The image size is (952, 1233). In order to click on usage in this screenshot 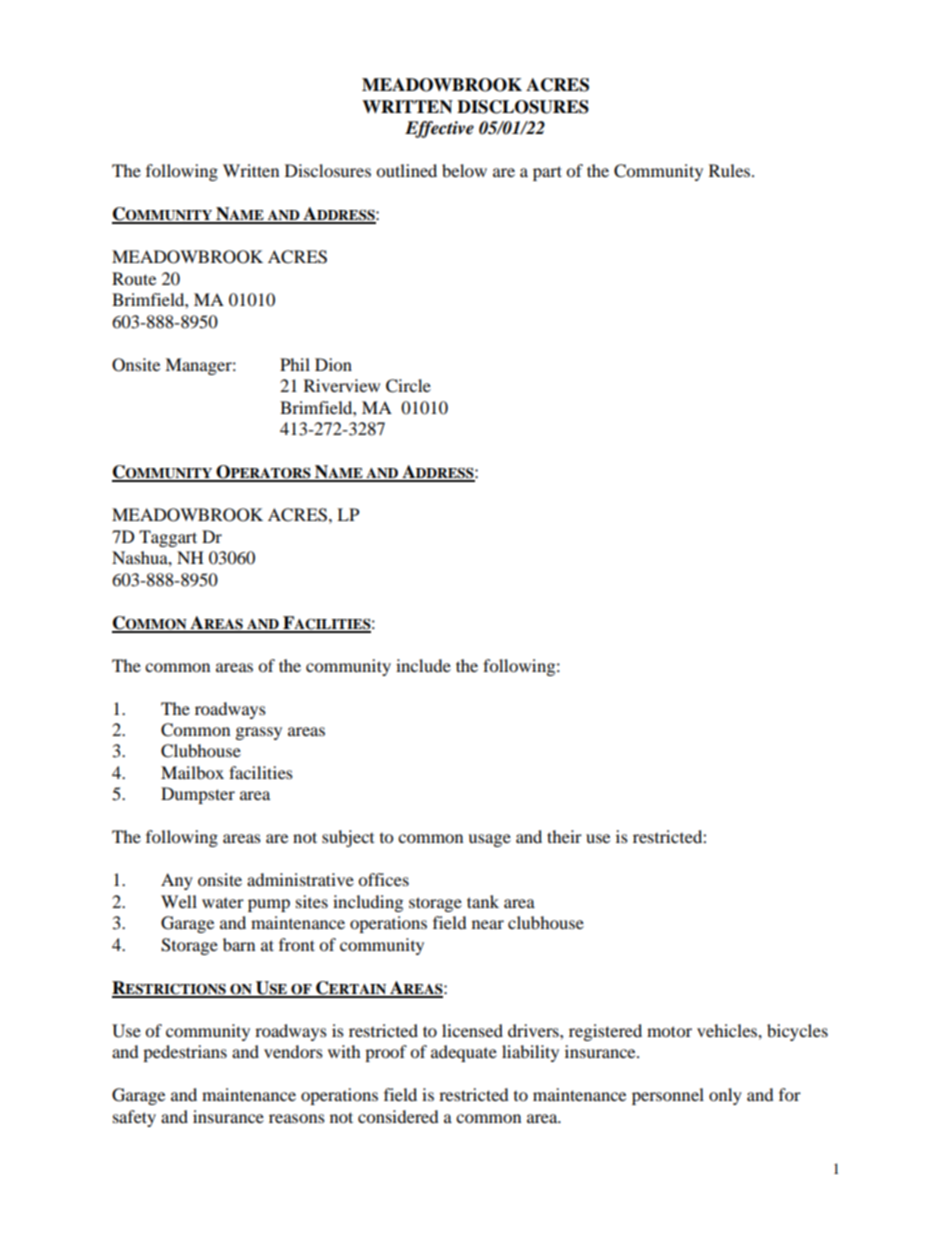, I will do `click(489, 840)`.
